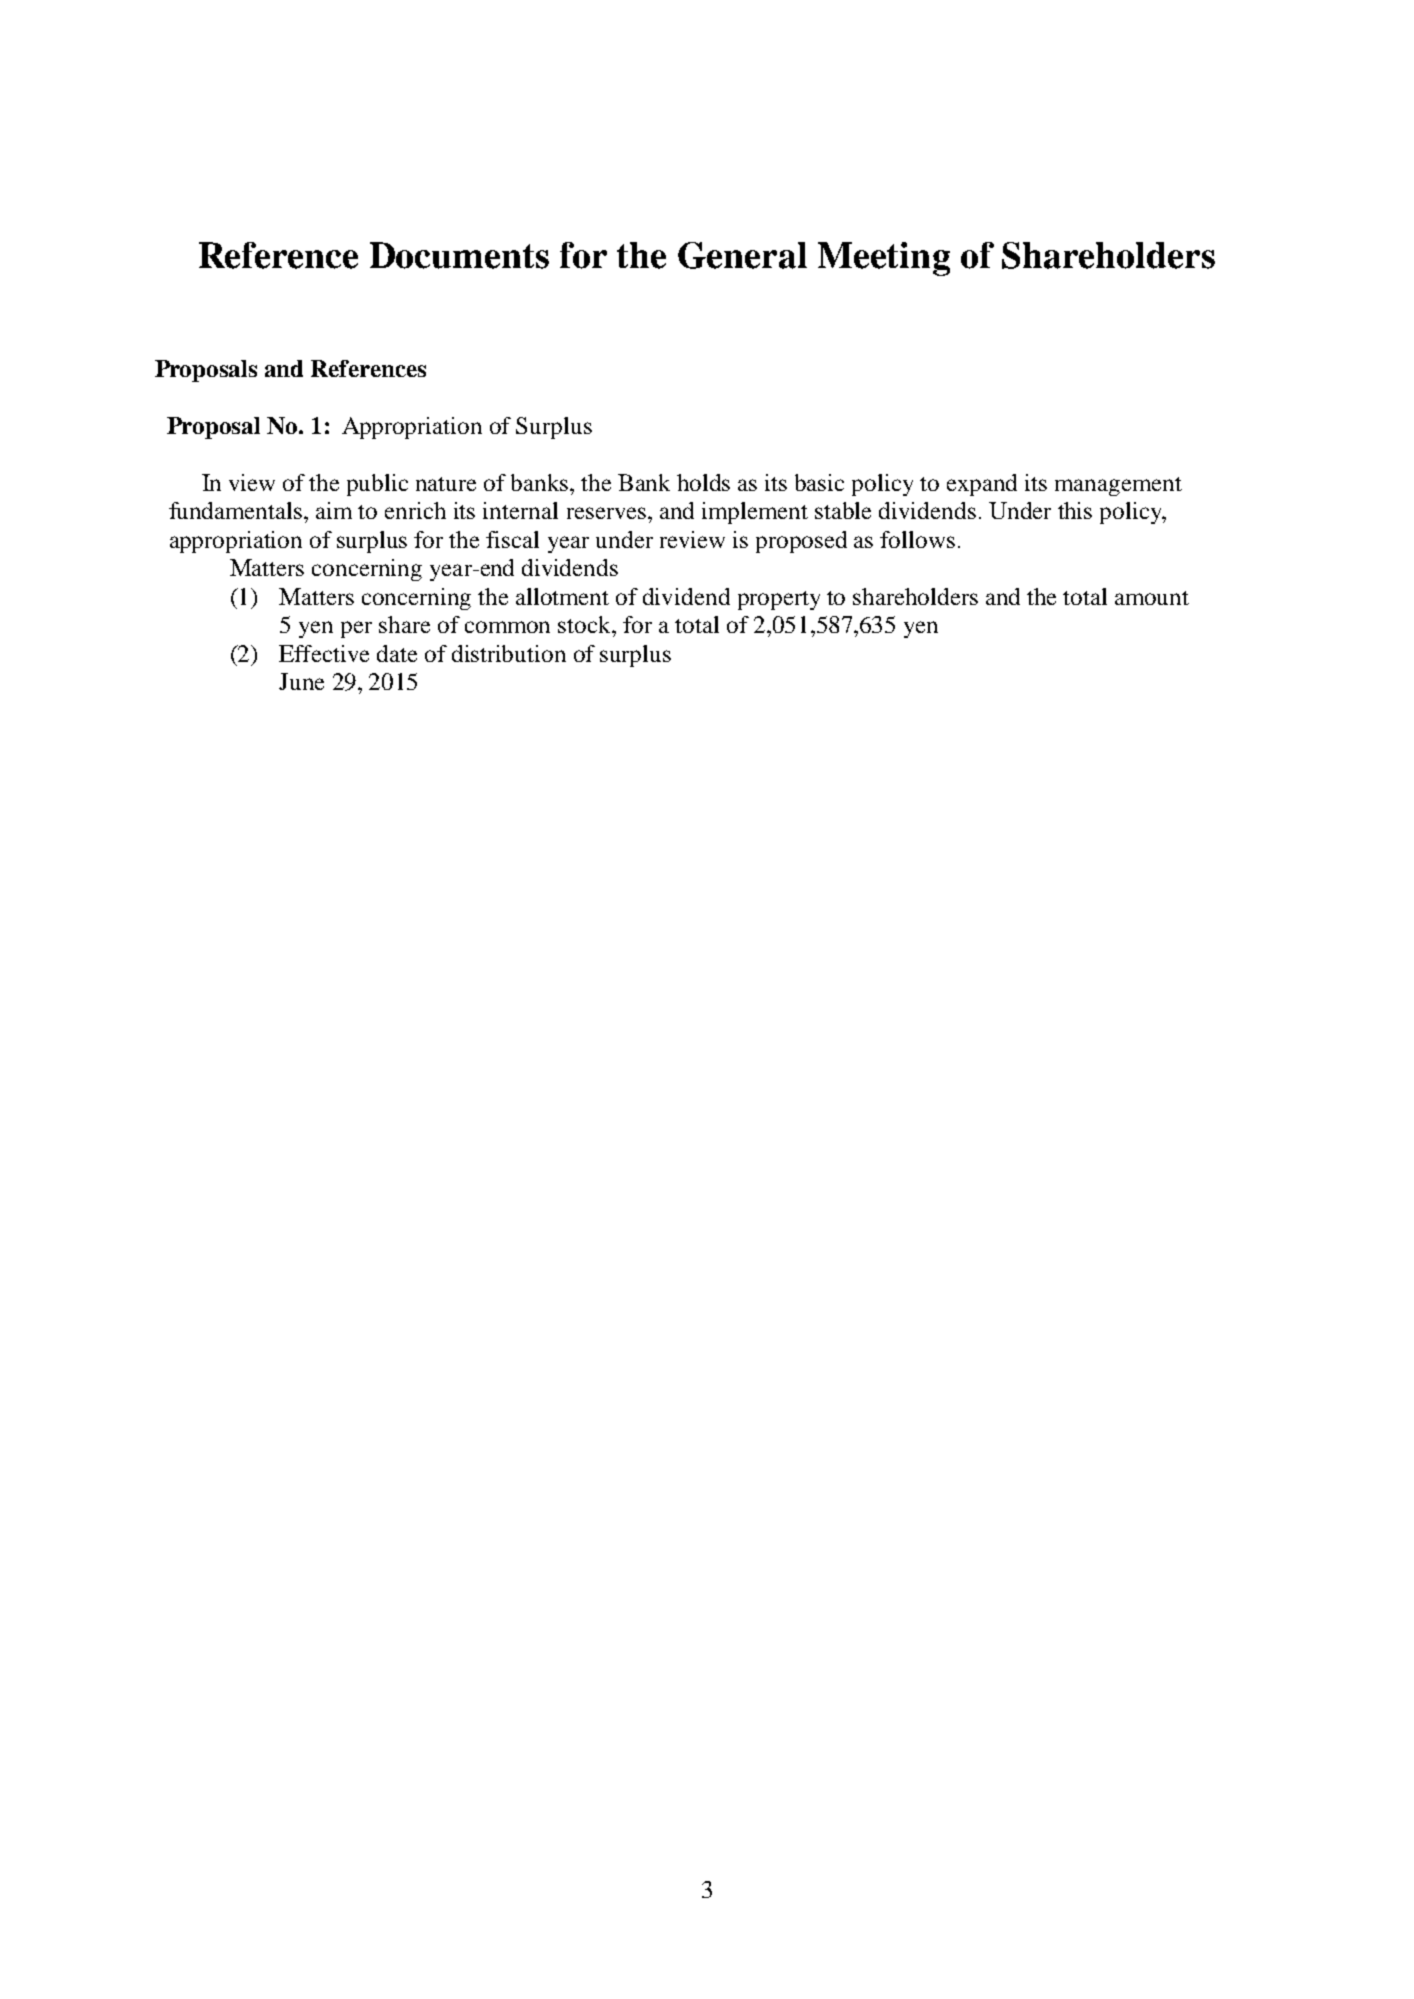 The height and width of the document is (1999, 1414). Describe the element at coordinates (459, 255) in the document. I see `Documents` at that location.
